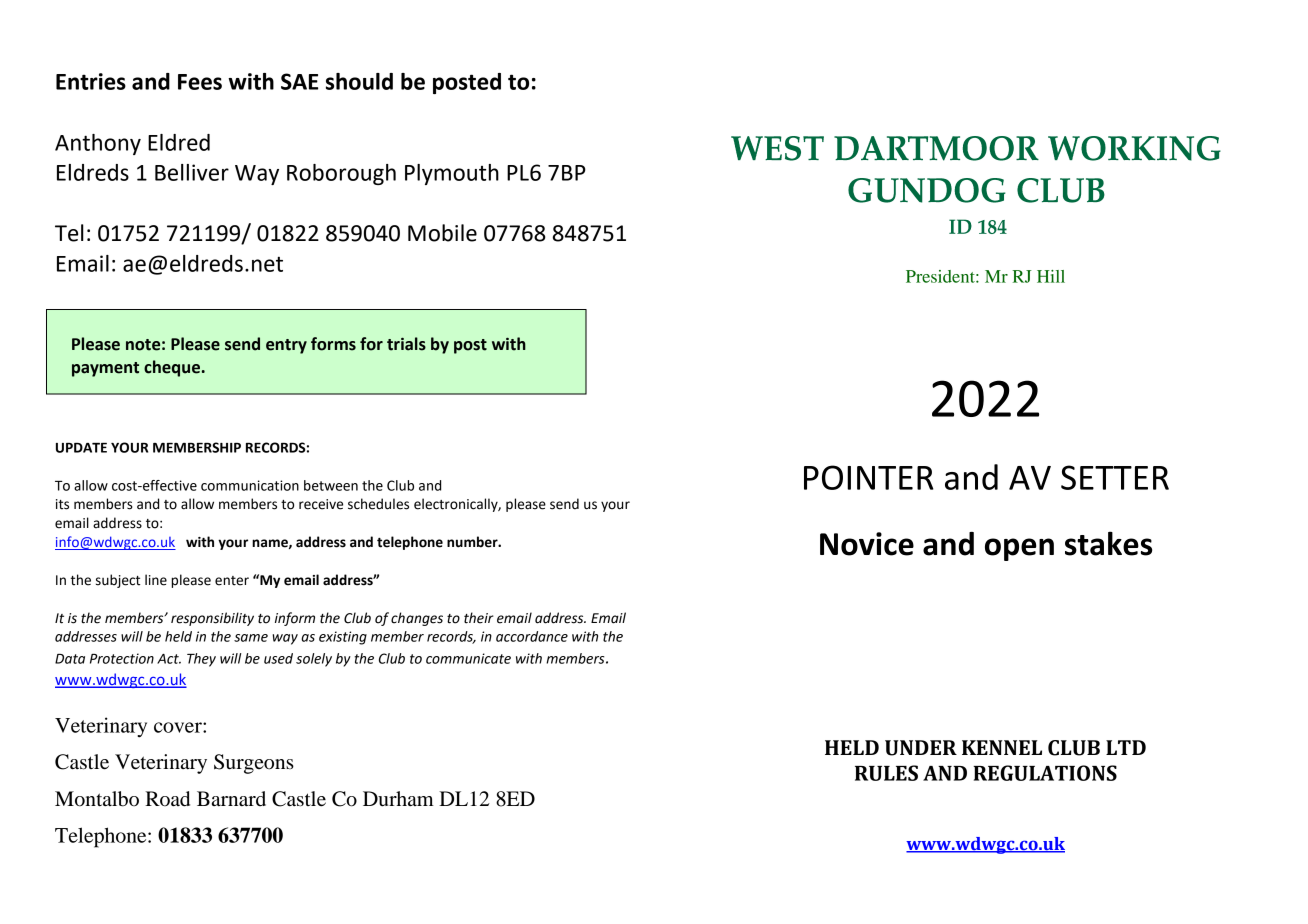 The height and width of the page is (924, 1308). I want to click on should, so click(359, 81).
